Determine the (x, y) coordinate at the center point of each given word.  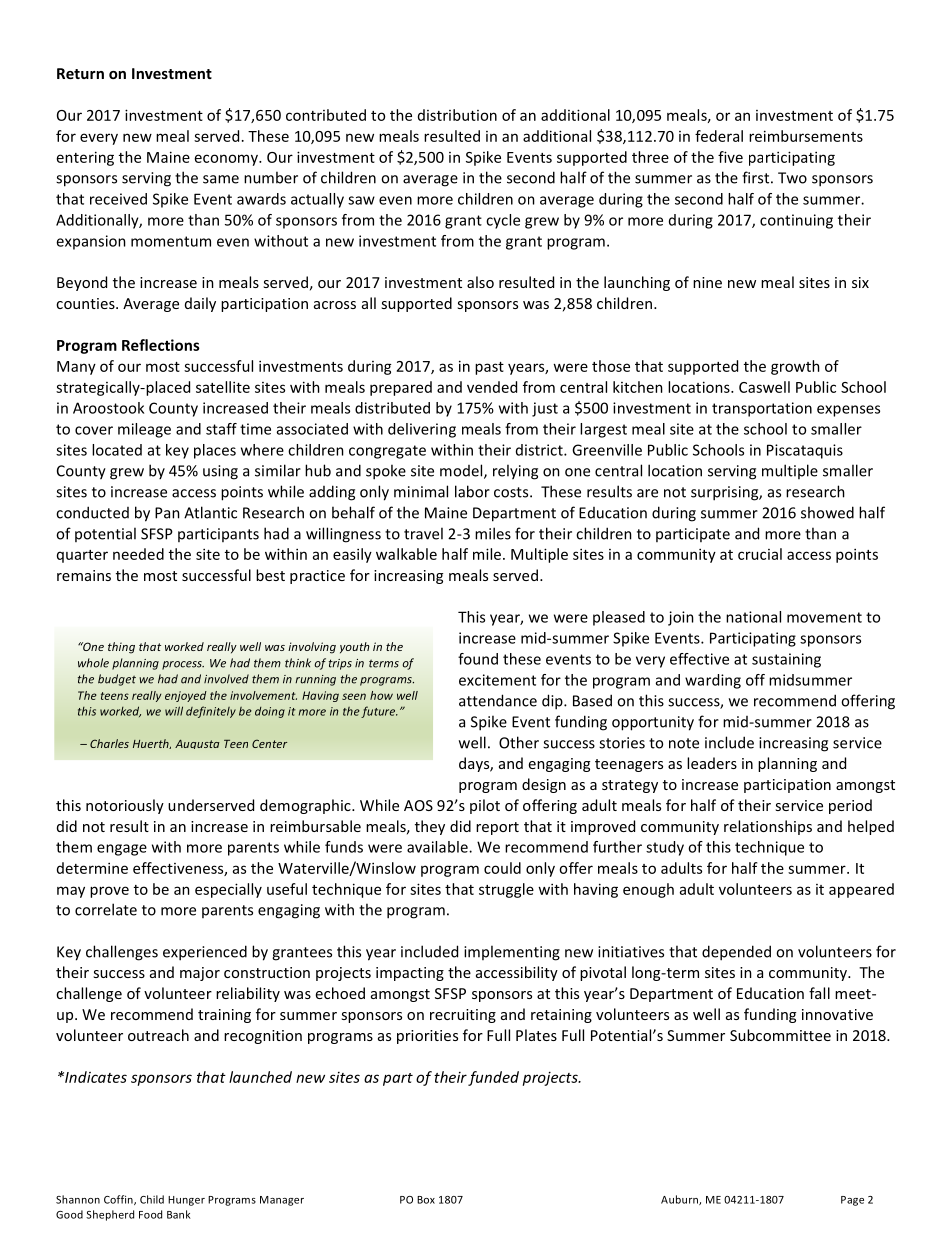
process (183, 665)
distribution (457, 115)
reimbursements (806, 136)
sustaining (786, 660)
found (478, 659)
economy (227, 160)
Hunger (186, 1201)
